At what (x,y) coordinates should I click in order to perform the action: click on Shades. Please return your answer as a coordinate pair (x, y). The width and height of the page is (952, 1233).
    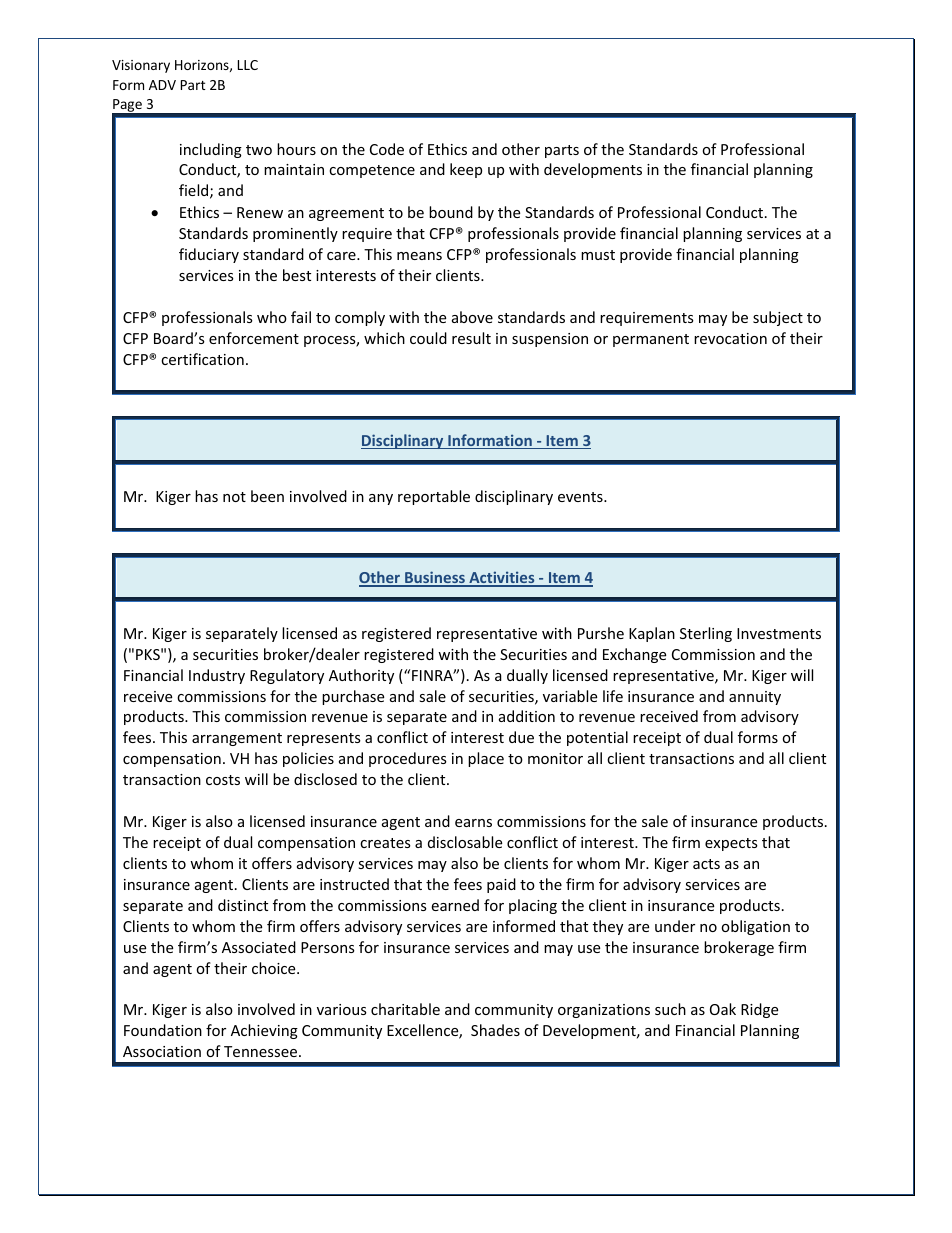
    Looking at the image, I should click on (495, 1030).
